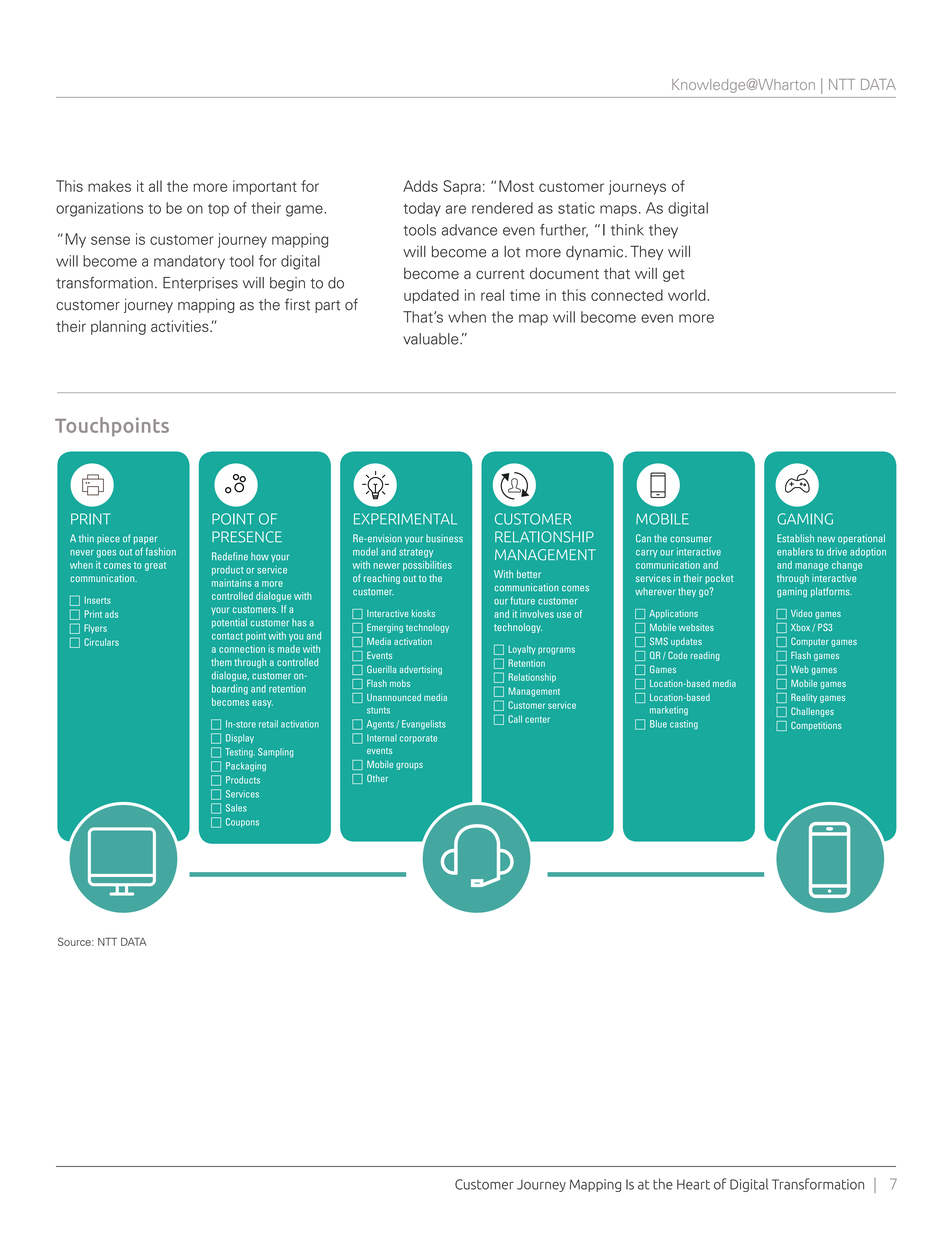  I want to click on them, so click(221, 662).
